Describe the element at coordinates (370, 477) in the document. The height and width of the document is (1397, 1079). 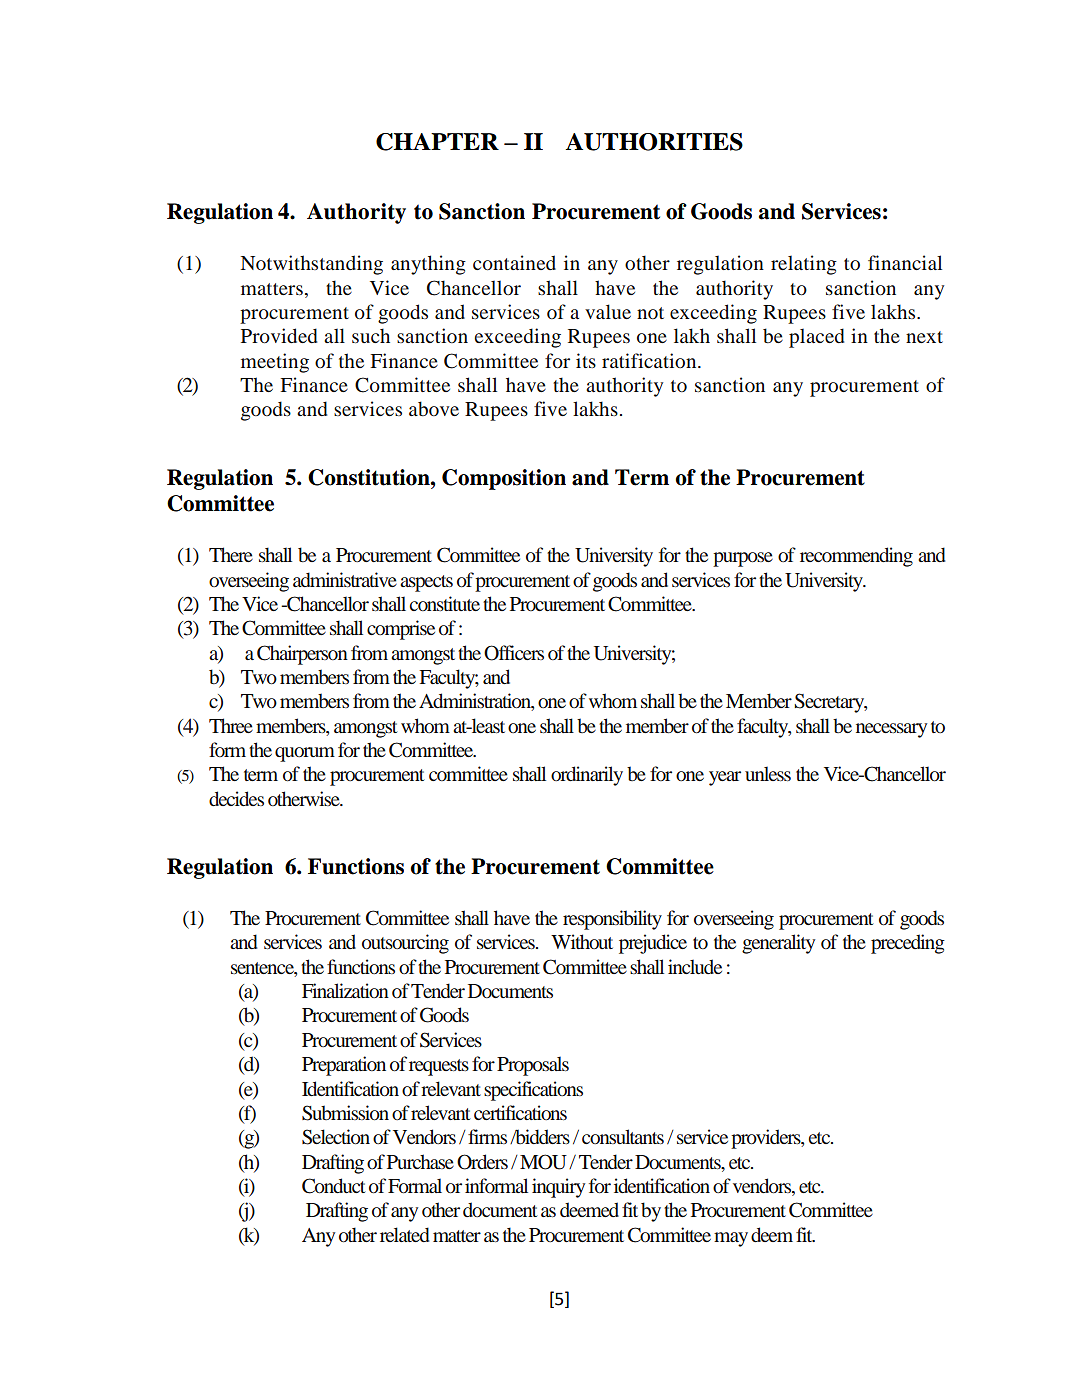
I see `Constitution` at that location.
